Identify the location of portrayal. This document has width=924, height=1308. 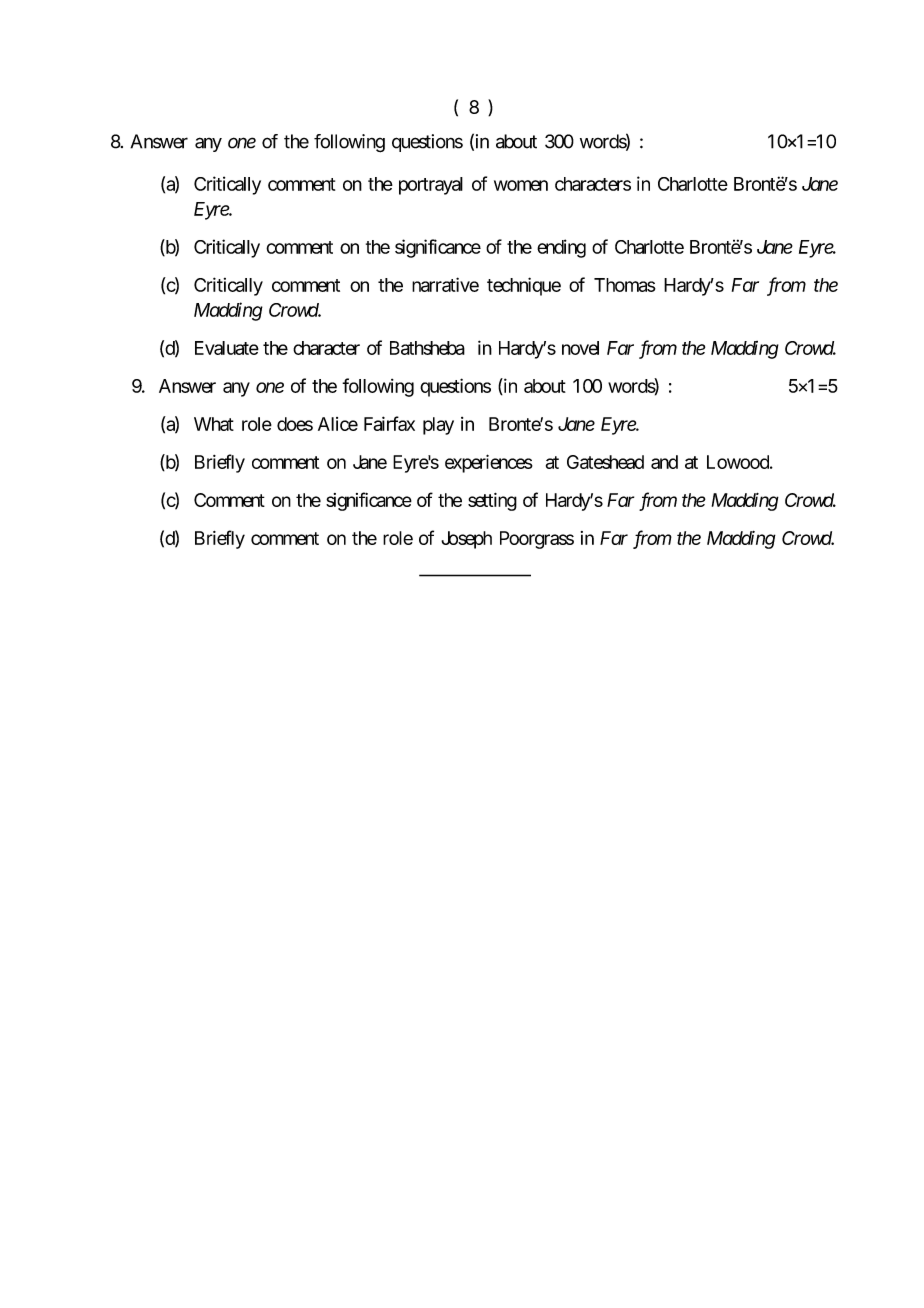
(431, 186).
